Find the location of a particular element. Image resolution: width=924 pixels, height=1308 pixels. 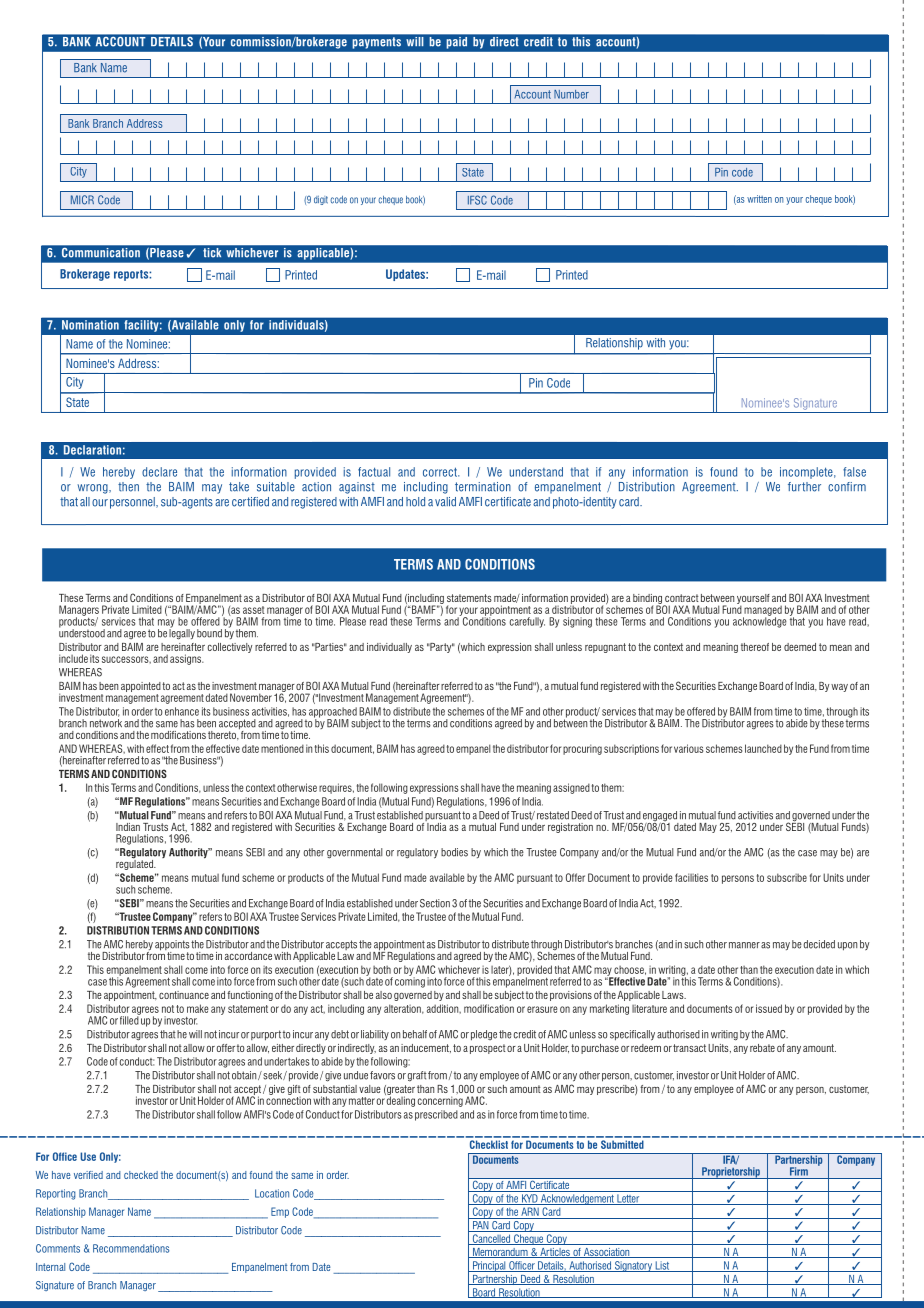

Recommendations is located at coordinates (131, 1248).
